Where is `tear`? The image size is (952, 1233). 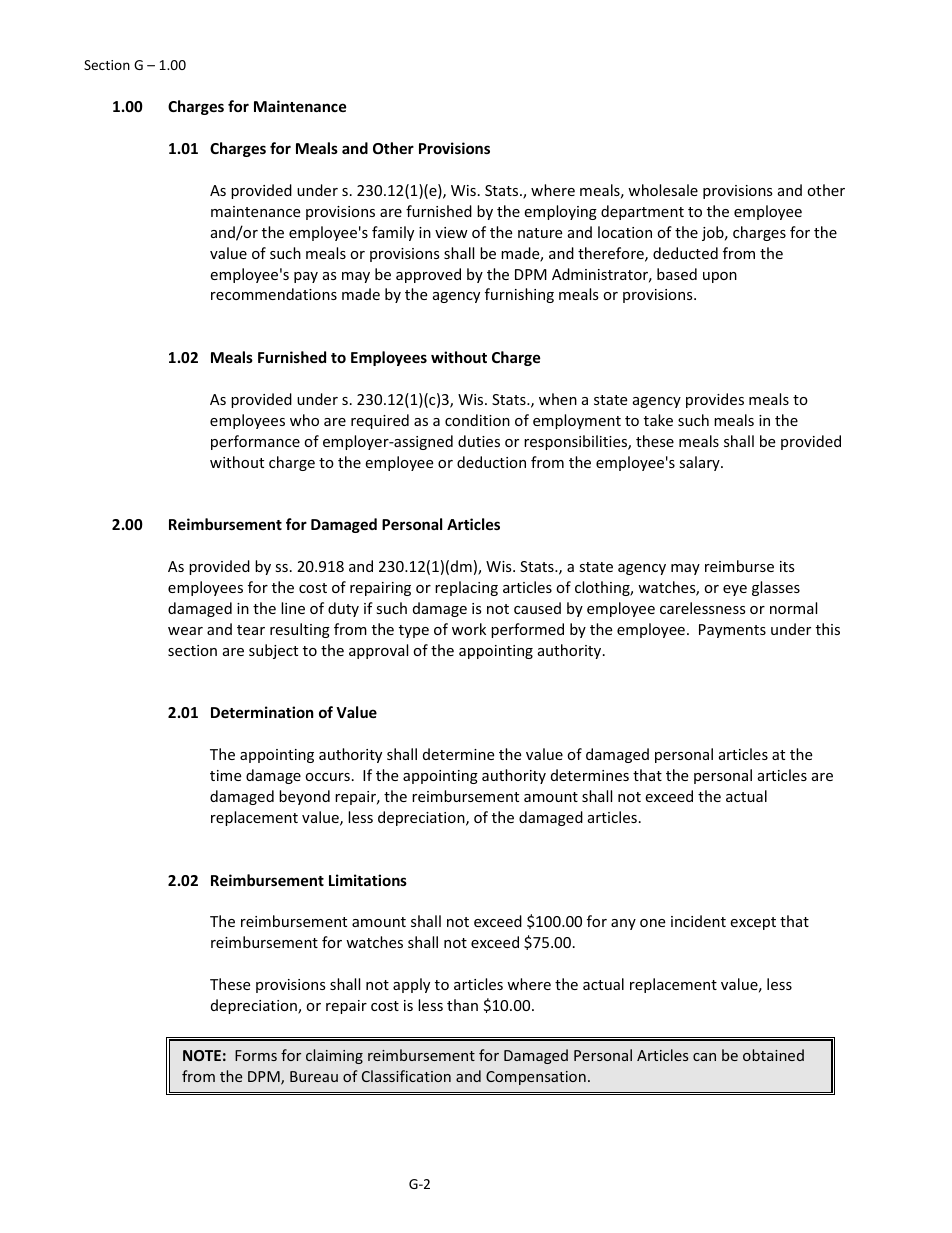
tear is located at coordinates (251, 630).
